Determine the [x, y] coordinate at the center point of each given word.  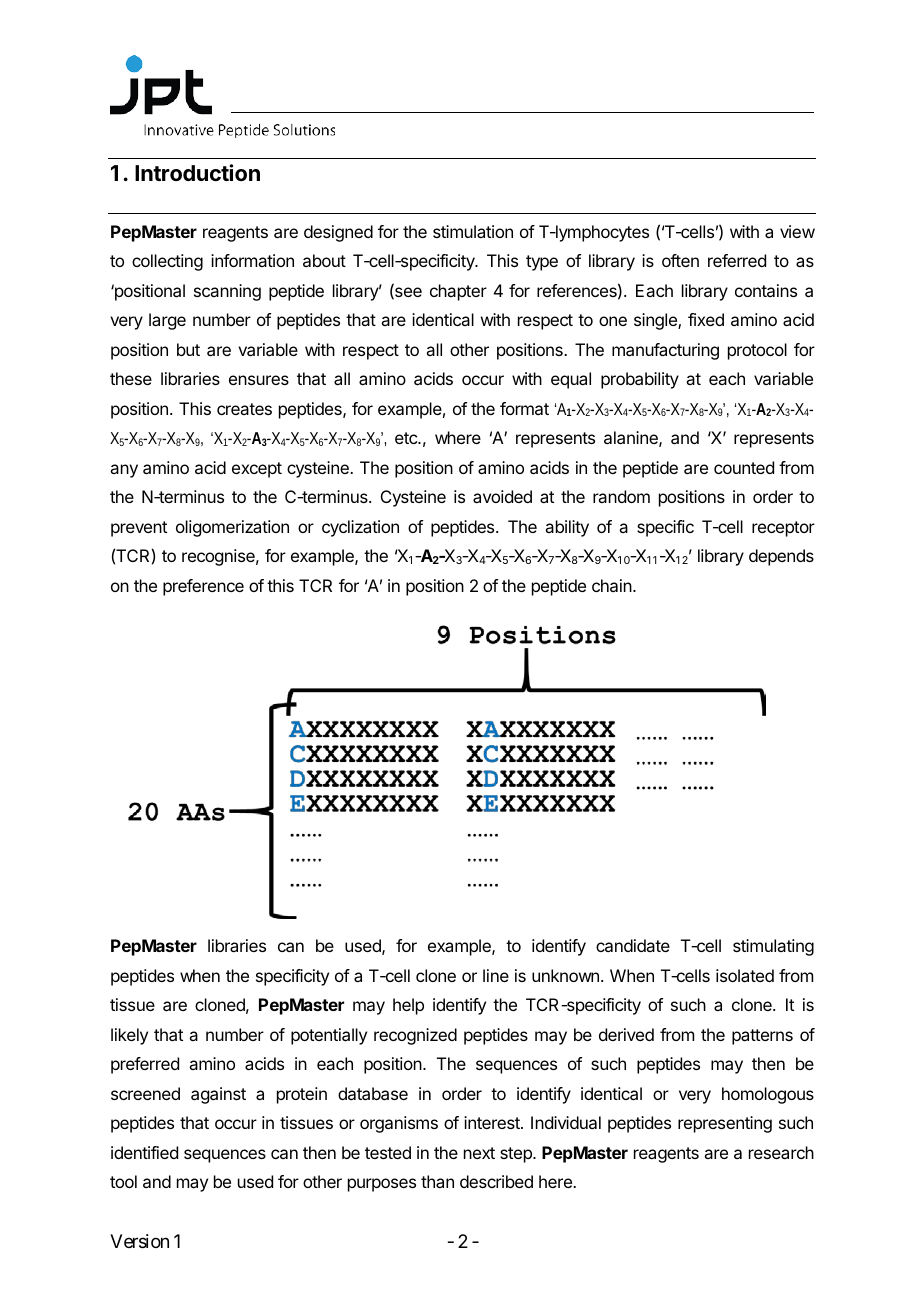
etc [407, 438]
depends [781, 557]
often [680, 260]
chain [613, 585]
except [257, 470]
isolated [745, 975]
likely [129, 1036]
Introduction [197, 172]
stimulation [473, 231]
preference [203, 587]
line [496, 975]
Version [139, 1241]
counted [744, 467]
